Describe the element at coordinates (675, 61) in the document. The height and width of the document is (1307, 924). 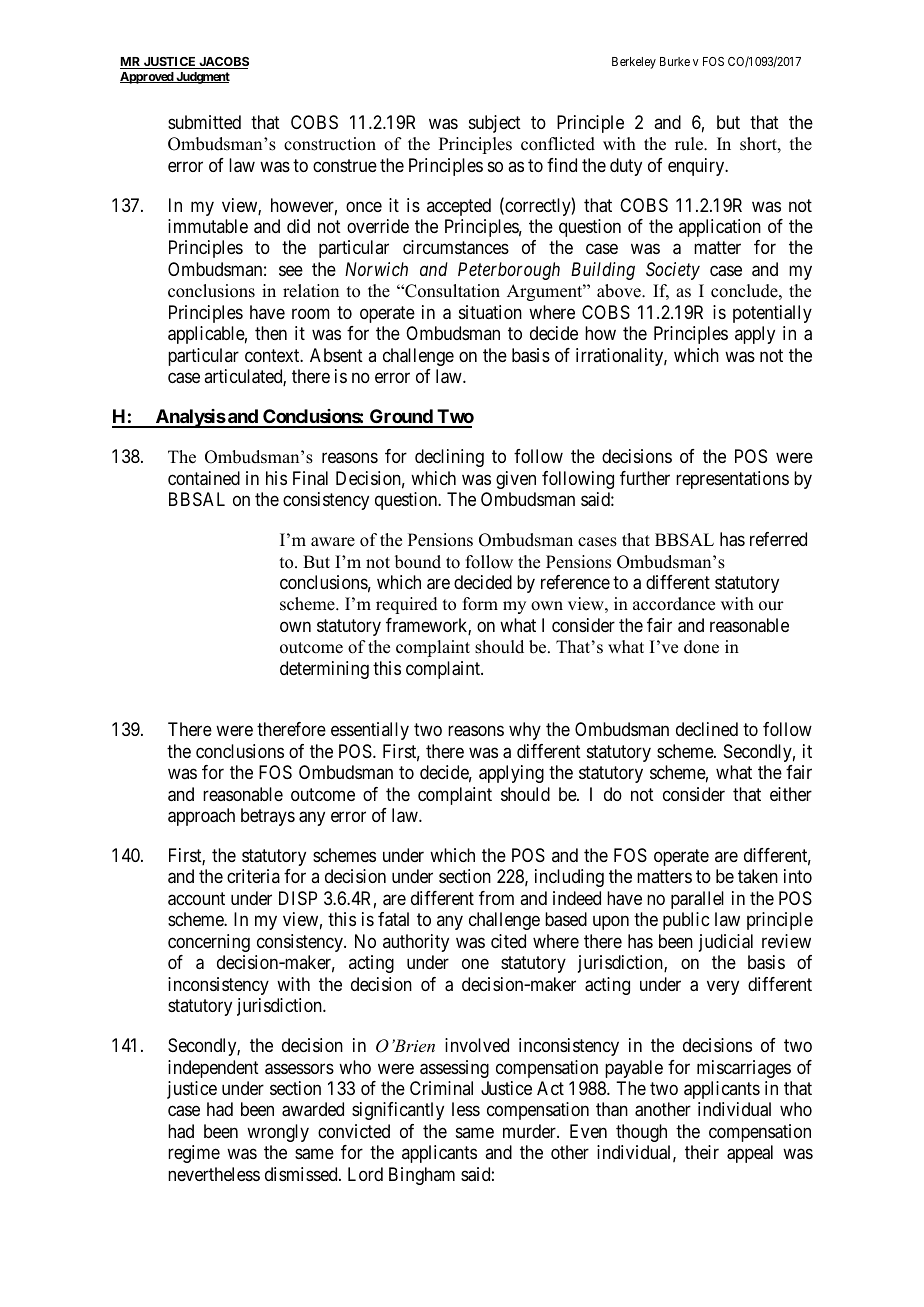
I see `Burke` at that location.
